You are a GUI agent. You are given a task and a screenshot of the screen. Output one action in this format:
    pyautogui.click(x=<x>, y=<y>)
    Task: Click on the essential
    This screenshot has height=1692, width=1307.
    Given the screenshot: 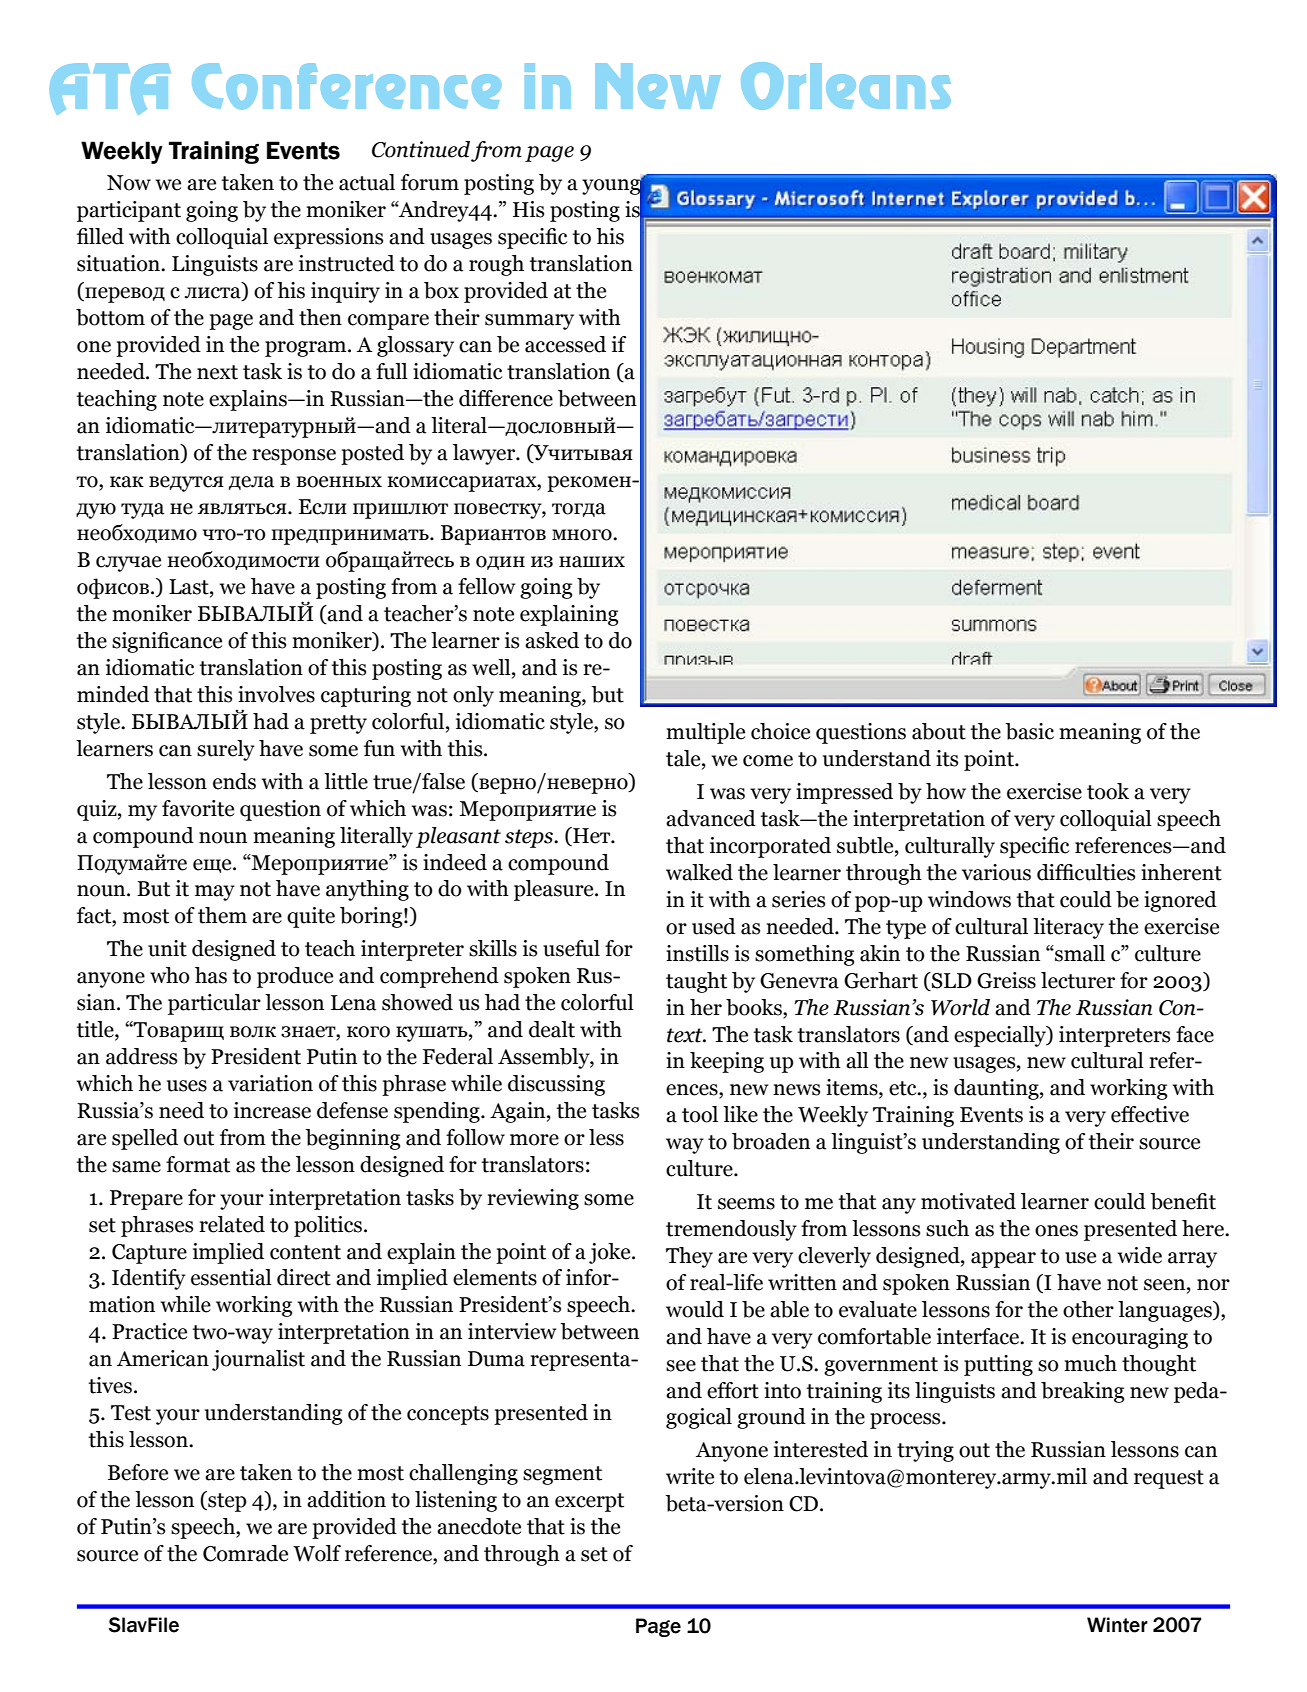 What is the action you would take?
    pyautogui.click(x=231, y=1277)
